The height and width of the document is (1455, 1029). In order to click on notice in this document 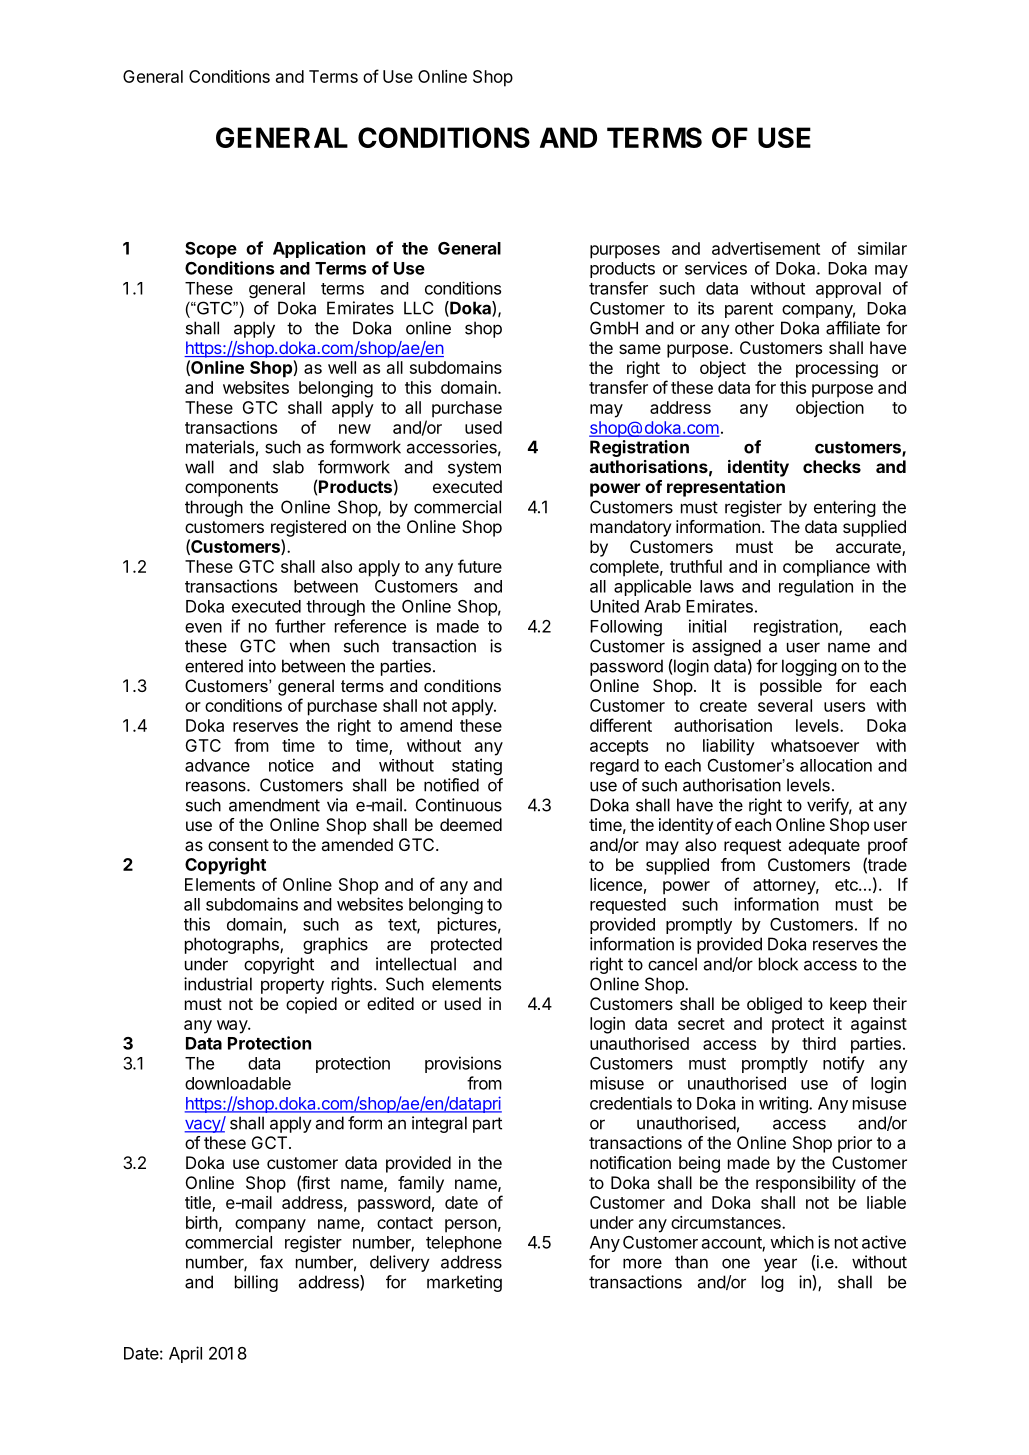, I will do `click(291, 765)`.
